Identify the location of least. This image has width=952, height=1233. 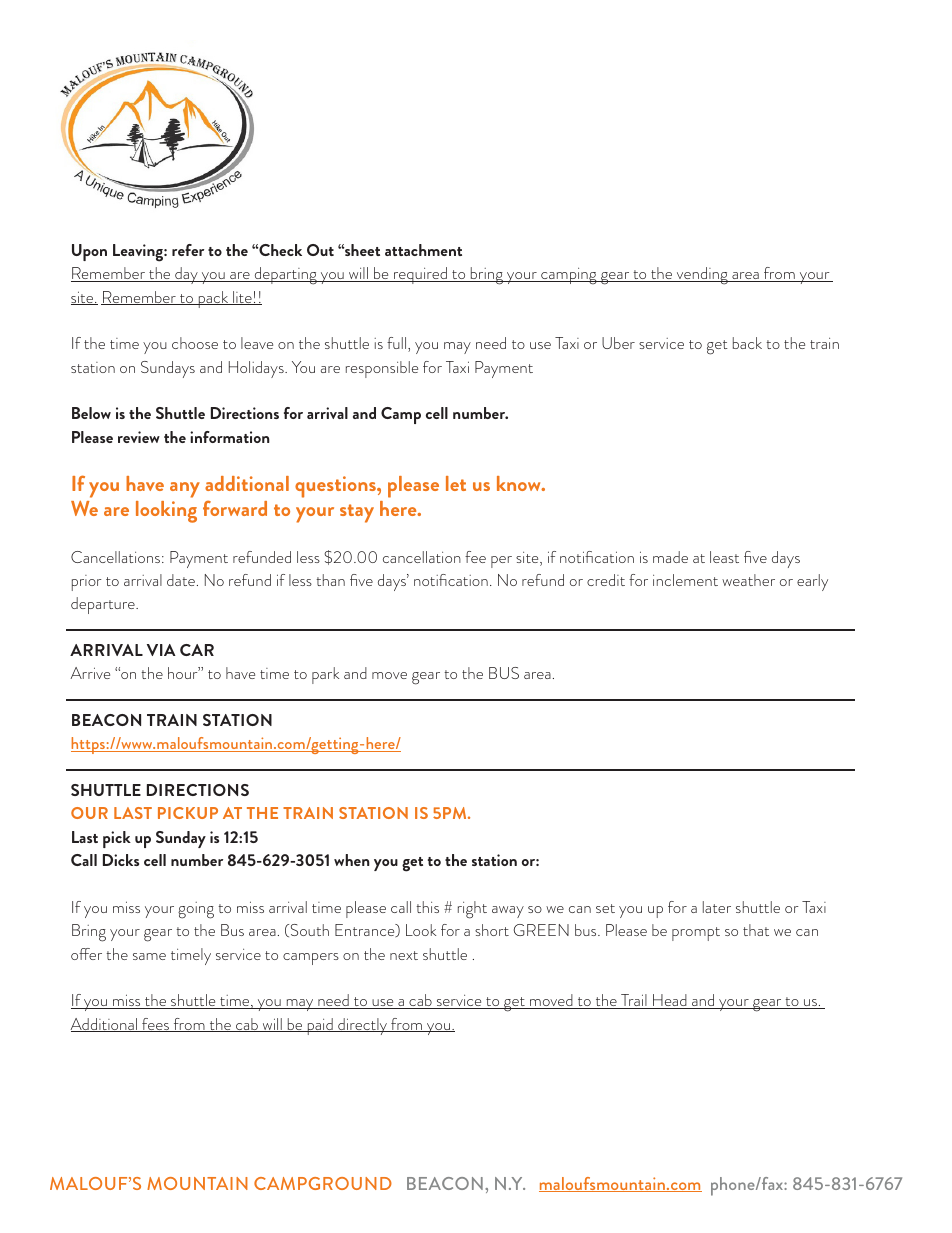
(724, 557).
